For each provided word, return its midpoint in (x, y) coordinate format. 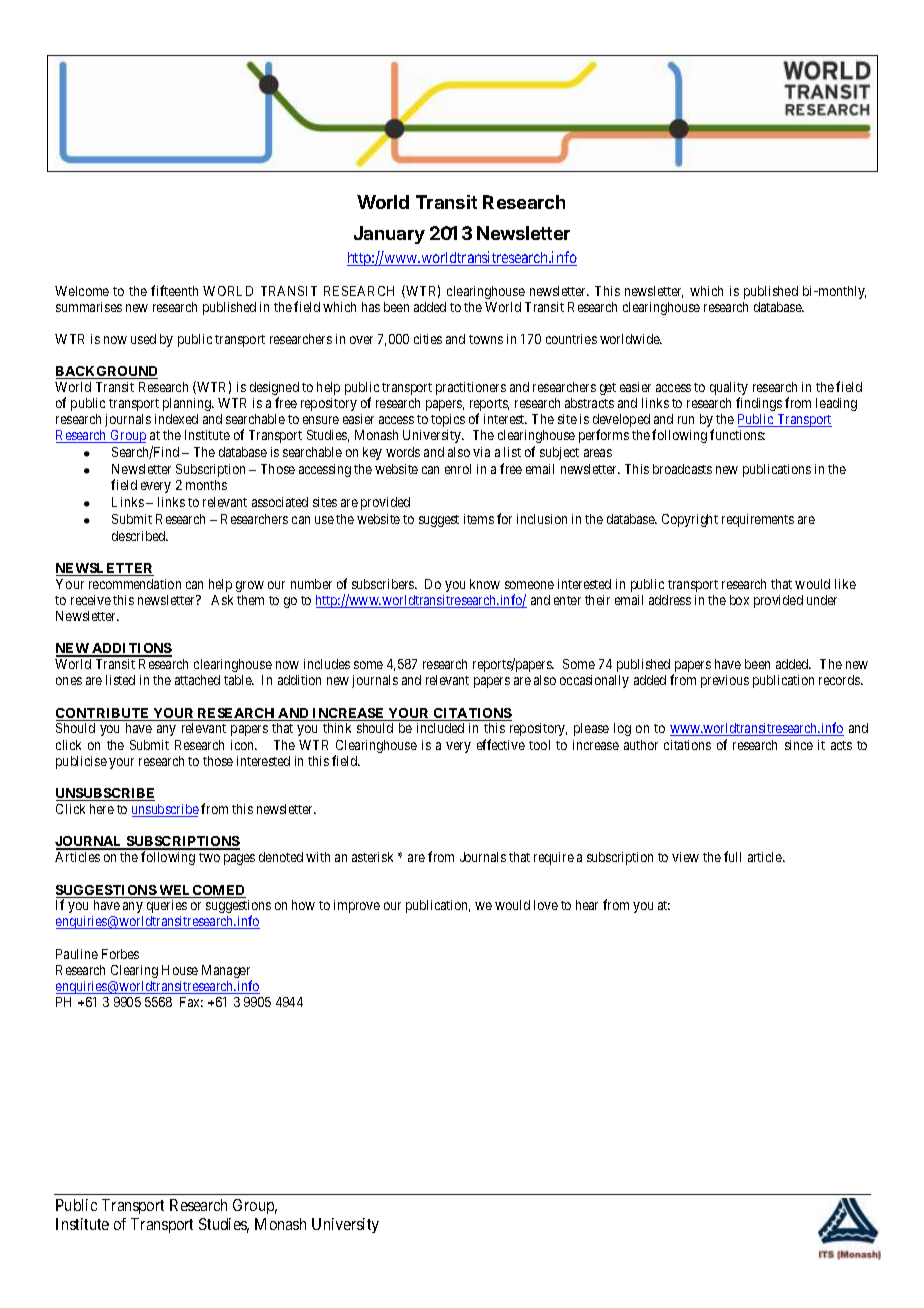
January (389, 235)
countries (571, 339)
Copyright (690, 520)
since (799, 745)
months (206, 485)
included (440, 728)
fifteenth (174, 290)
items (479, 519)
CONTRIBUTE (104, 714)
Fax (191, 1002)
